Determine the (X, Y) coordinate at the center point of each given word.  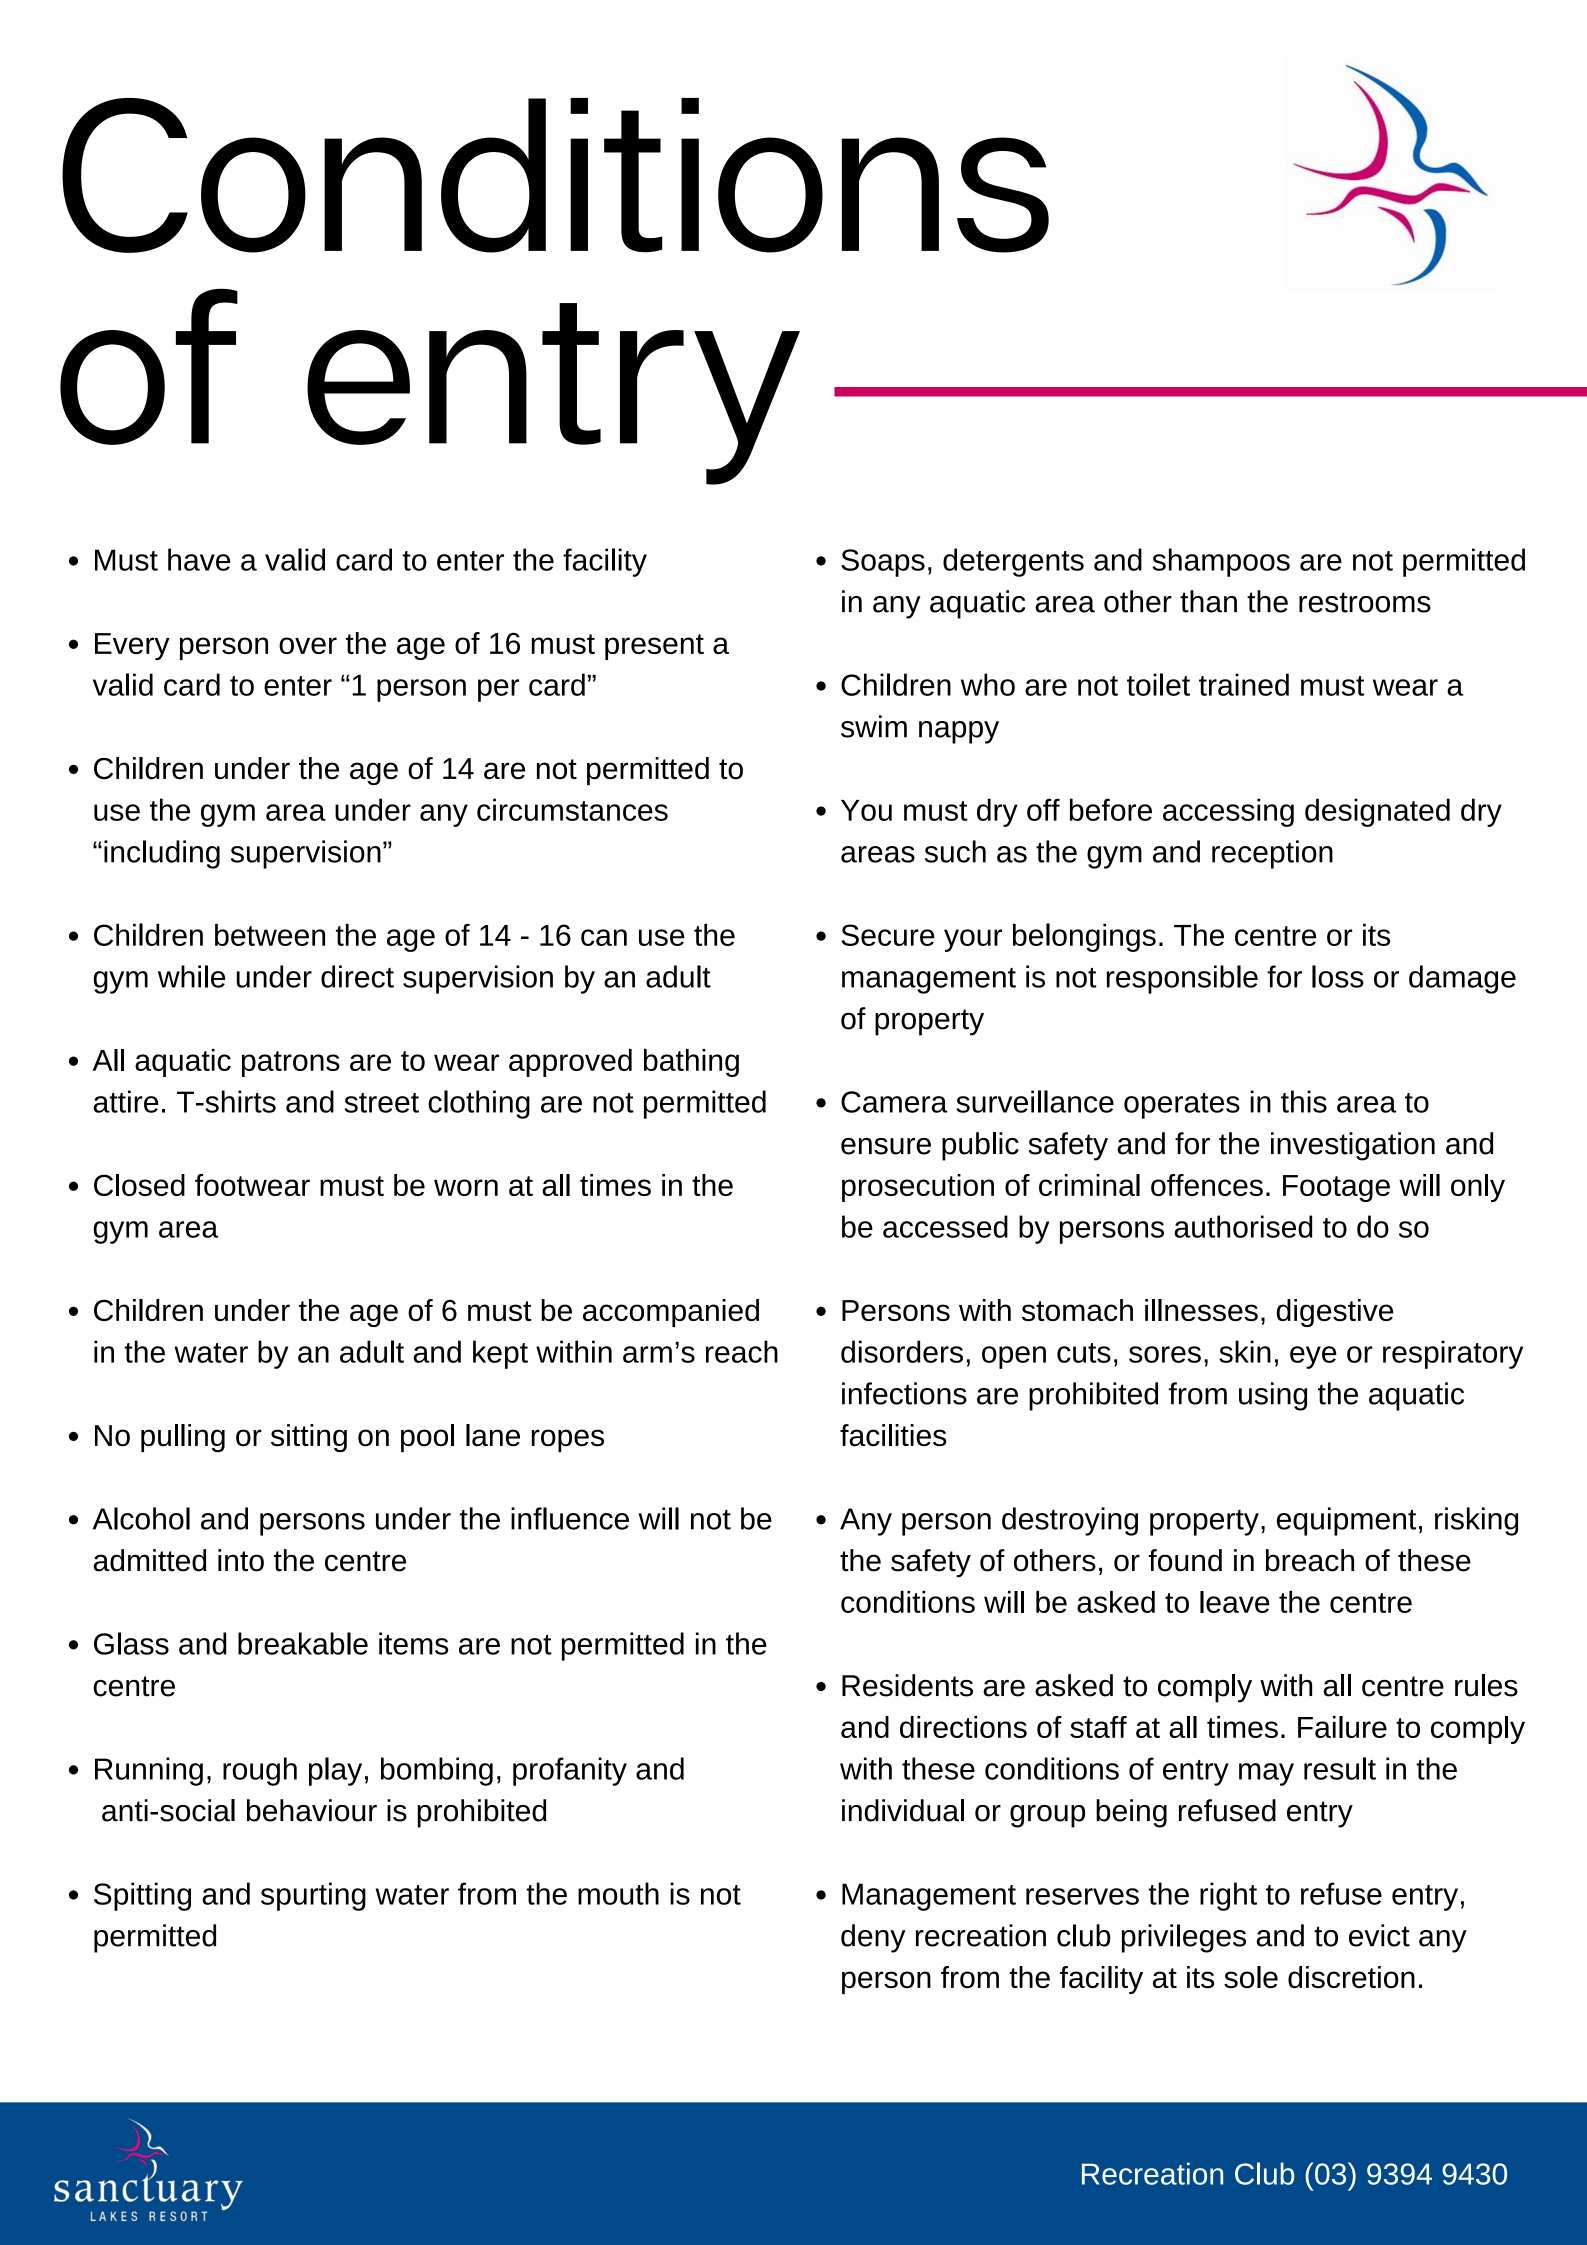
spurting (313, 1896)
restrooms (1365, 602)
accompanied (671, 1313)
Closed (139, 1185)
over (308, 645)
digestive (1335, 1313)
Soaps (883, 563)
